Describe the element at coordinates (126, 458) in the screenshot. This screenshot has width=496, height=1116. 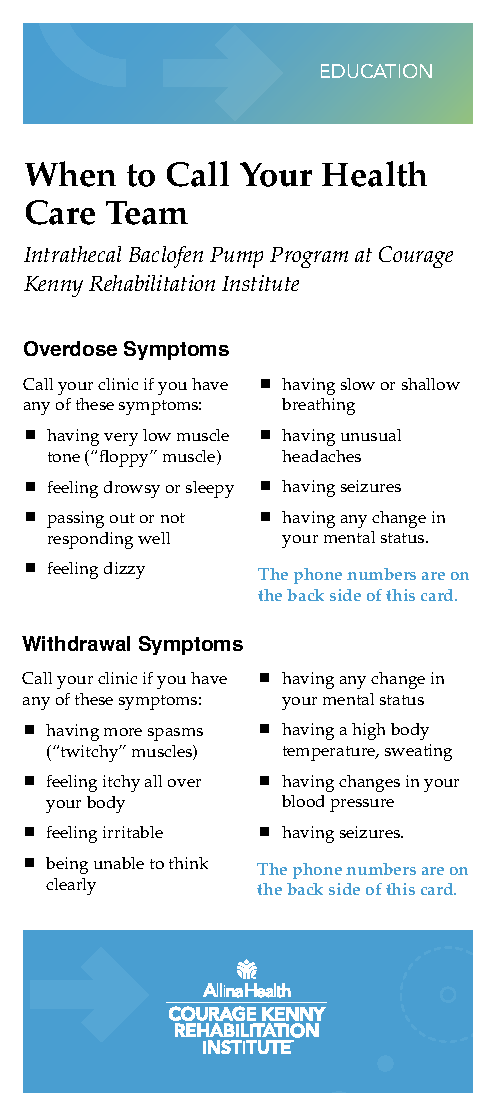
I see `floppy` at that location.
